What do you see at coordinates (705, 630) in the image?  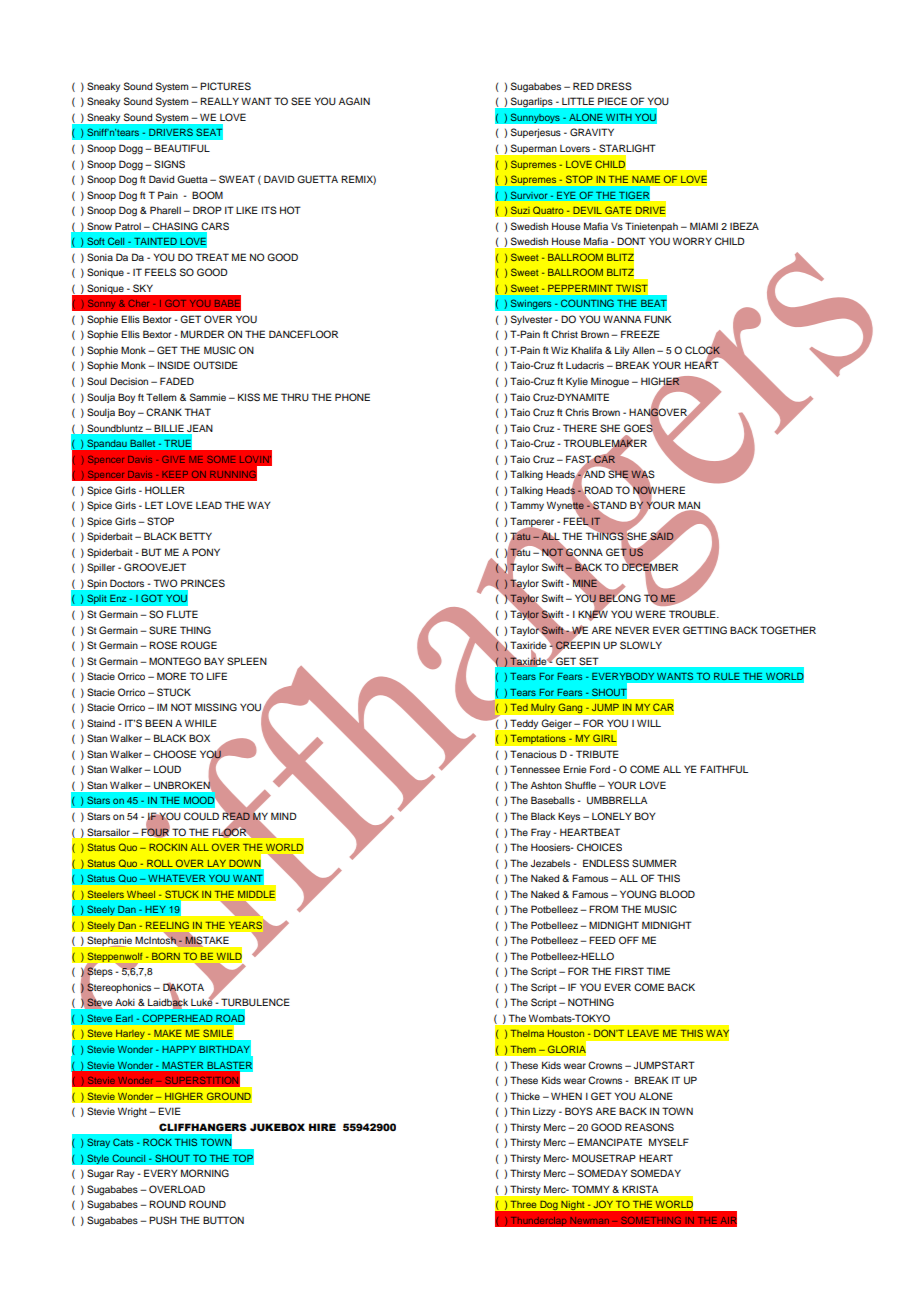 I see `GETTING` at bounding box center [705, 630].
